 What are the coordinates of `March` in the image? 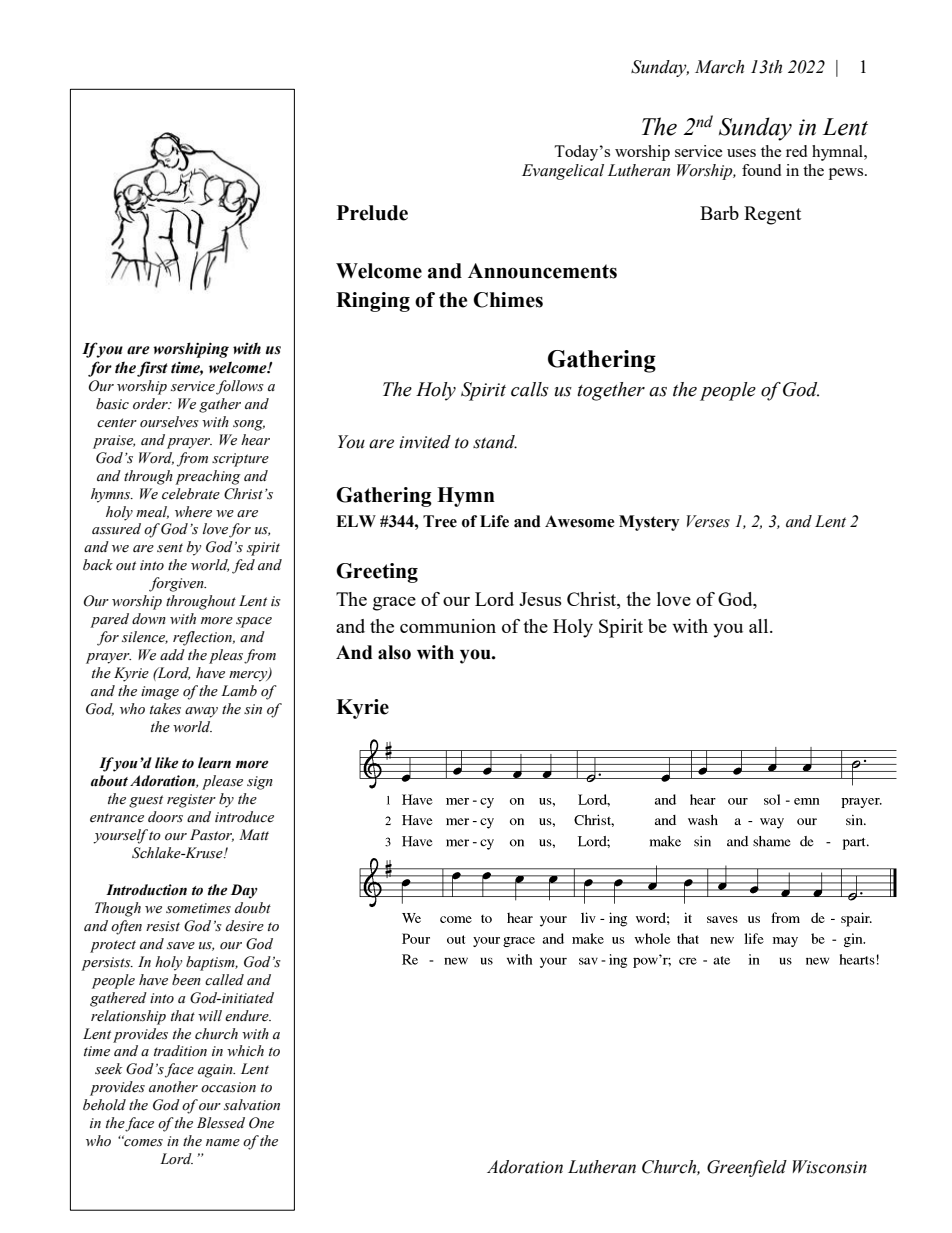 It's located at (719, 67).
